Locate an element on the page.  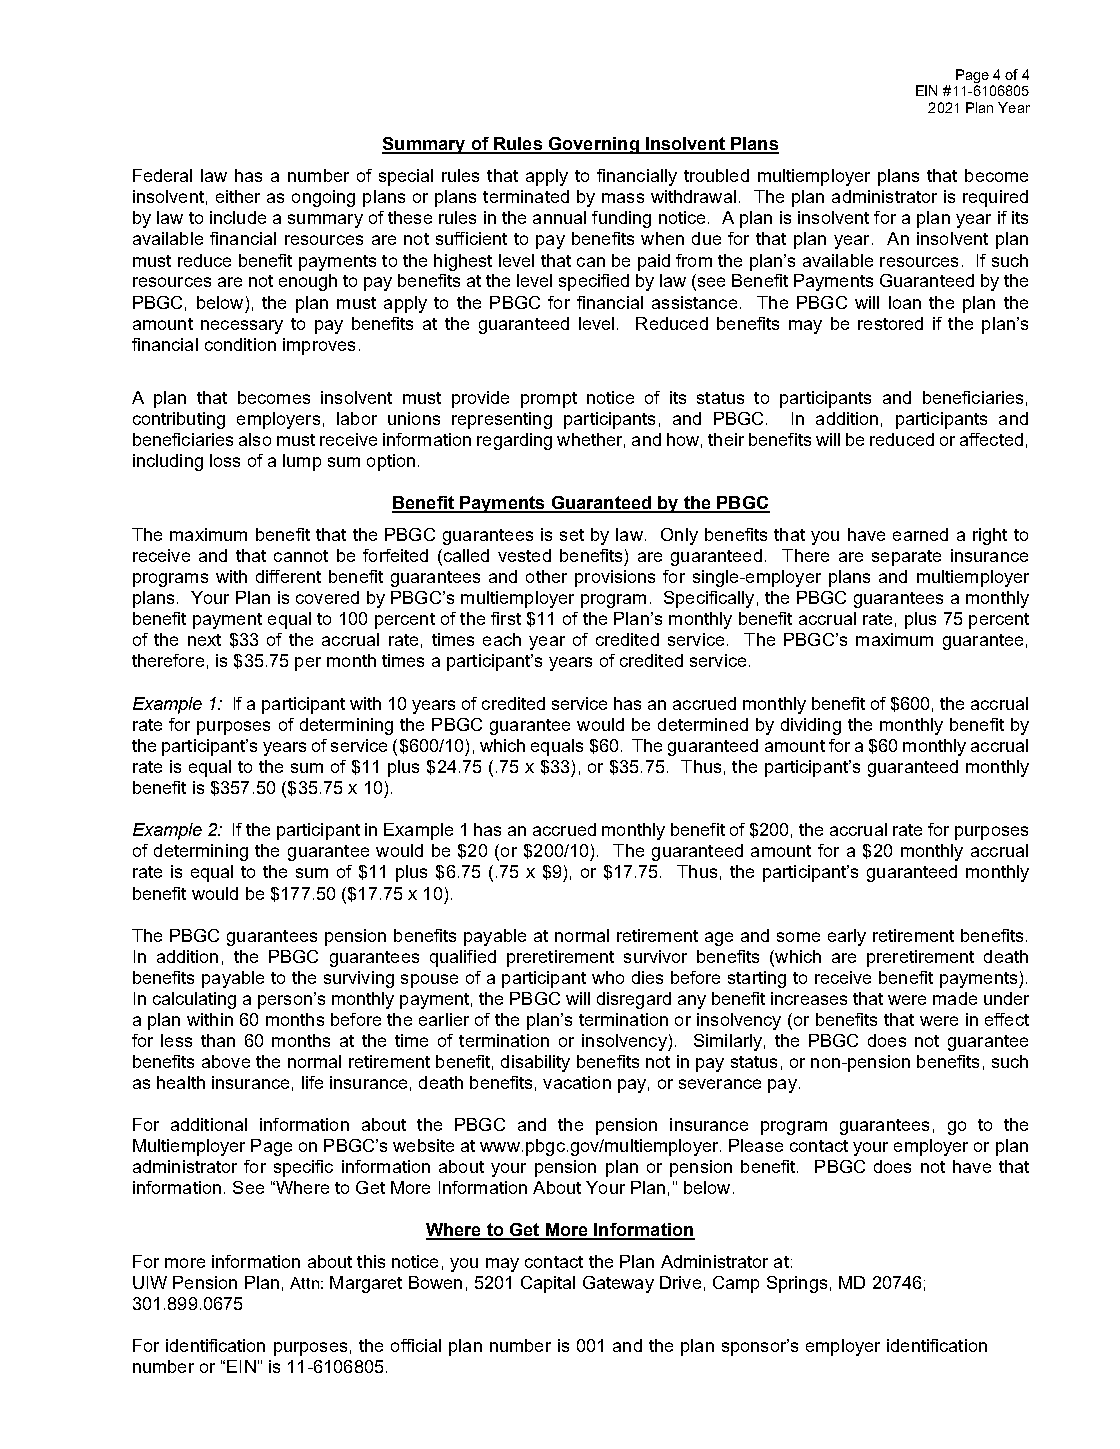
different is located at coordinates (288, 576).
